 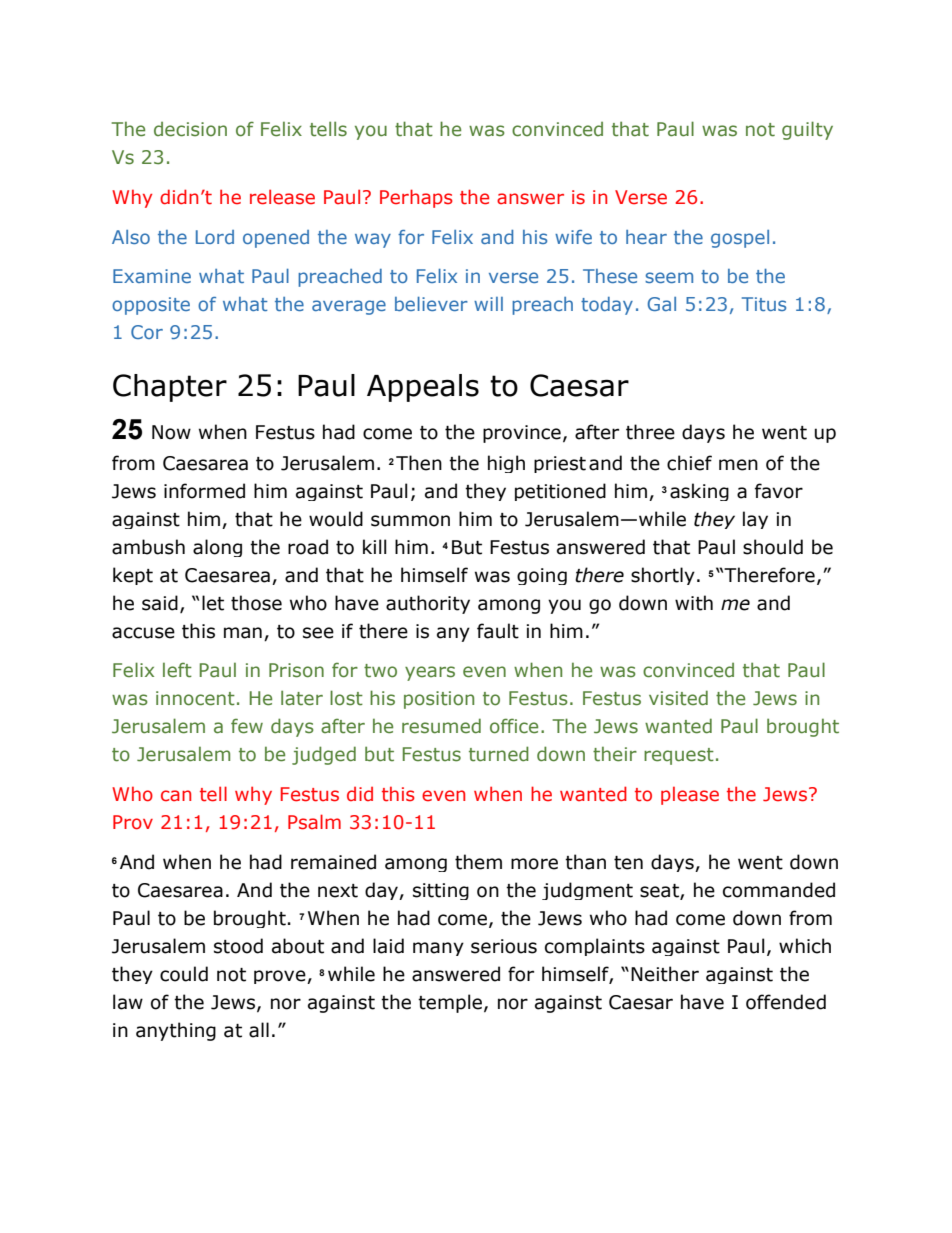 I want to click on visited, so click(x=678, y=698).
